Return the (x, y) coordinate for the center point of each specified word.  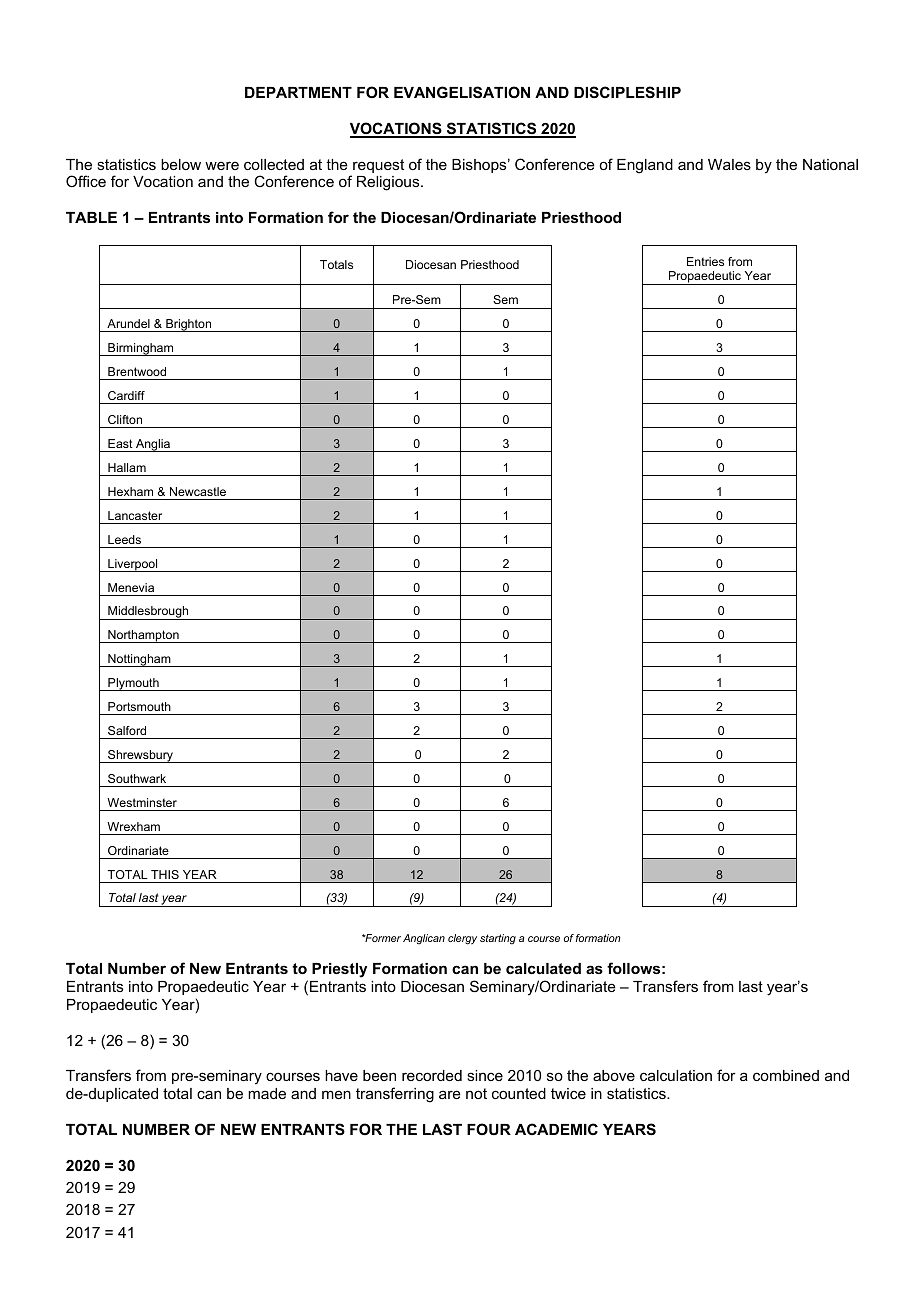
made (267, 1093)
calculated (543, 968)
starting (498, 939)
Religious (389, 183)
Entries (705, 261)
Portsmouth (139, 706)
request (377, 167)
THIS (165, 874)
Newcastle (198, 491)
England (645, 166)
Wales (729, 164)
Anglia (153, 445)
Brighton (189, 325)
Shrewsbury (141, 756)
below (181, 164)
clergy (462, 939)
